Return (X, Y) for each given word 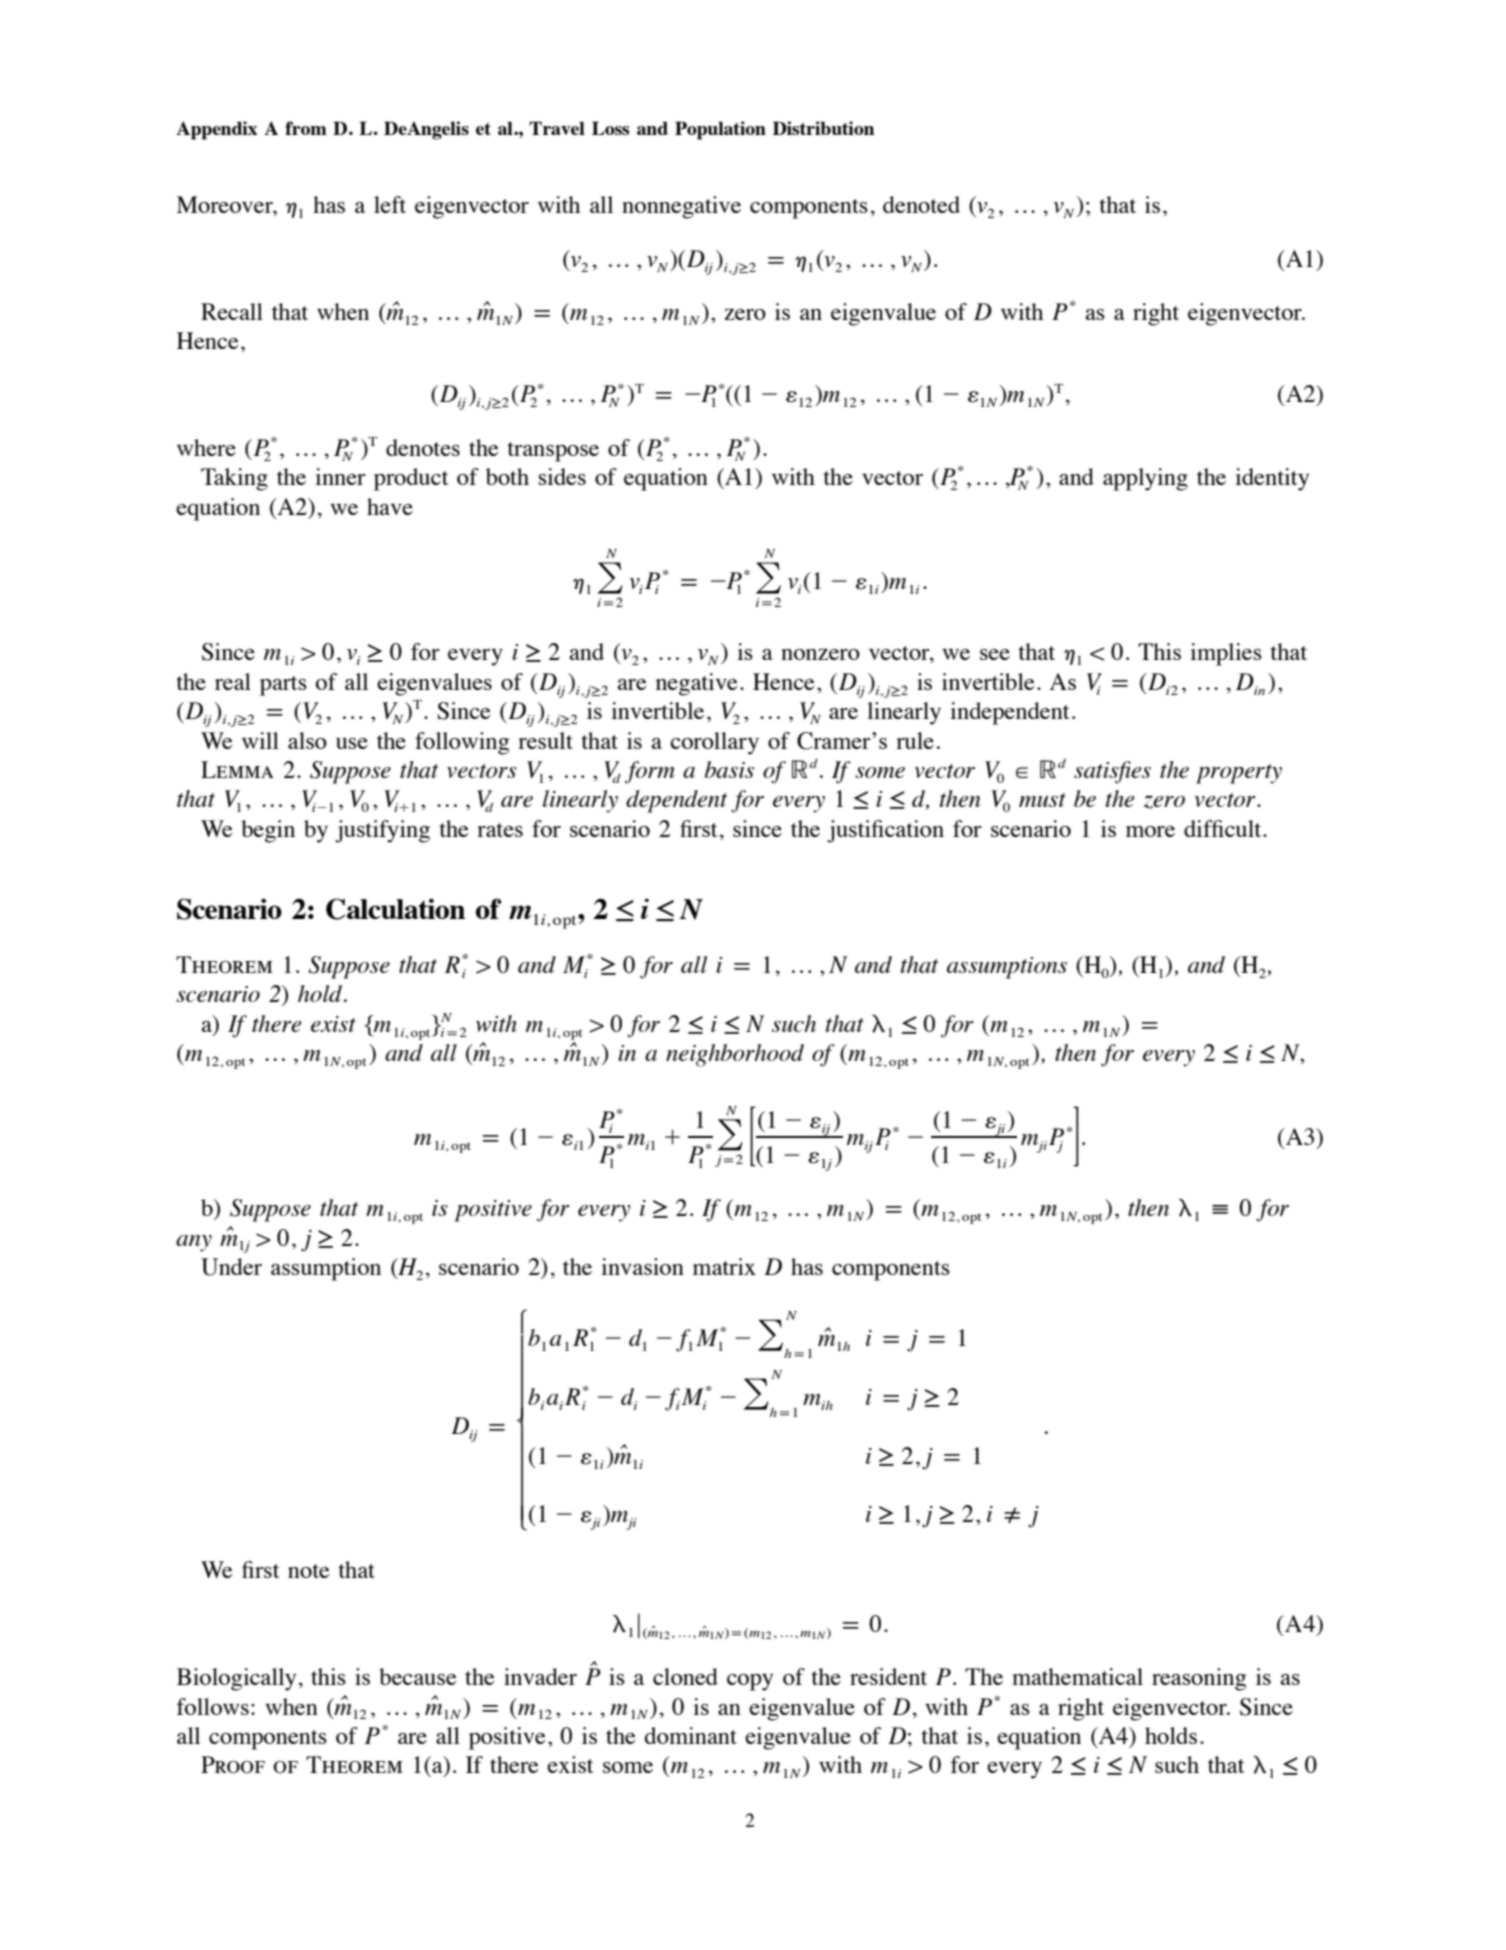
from (306, 128)
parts (283, 686)
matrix (724, 1266)
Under (231, 1267)
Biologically (236, 1679)
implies (1226, 654)
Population (720, 130)
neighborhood (735, 1055)
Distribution (823, 128)
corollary (714, 743)
